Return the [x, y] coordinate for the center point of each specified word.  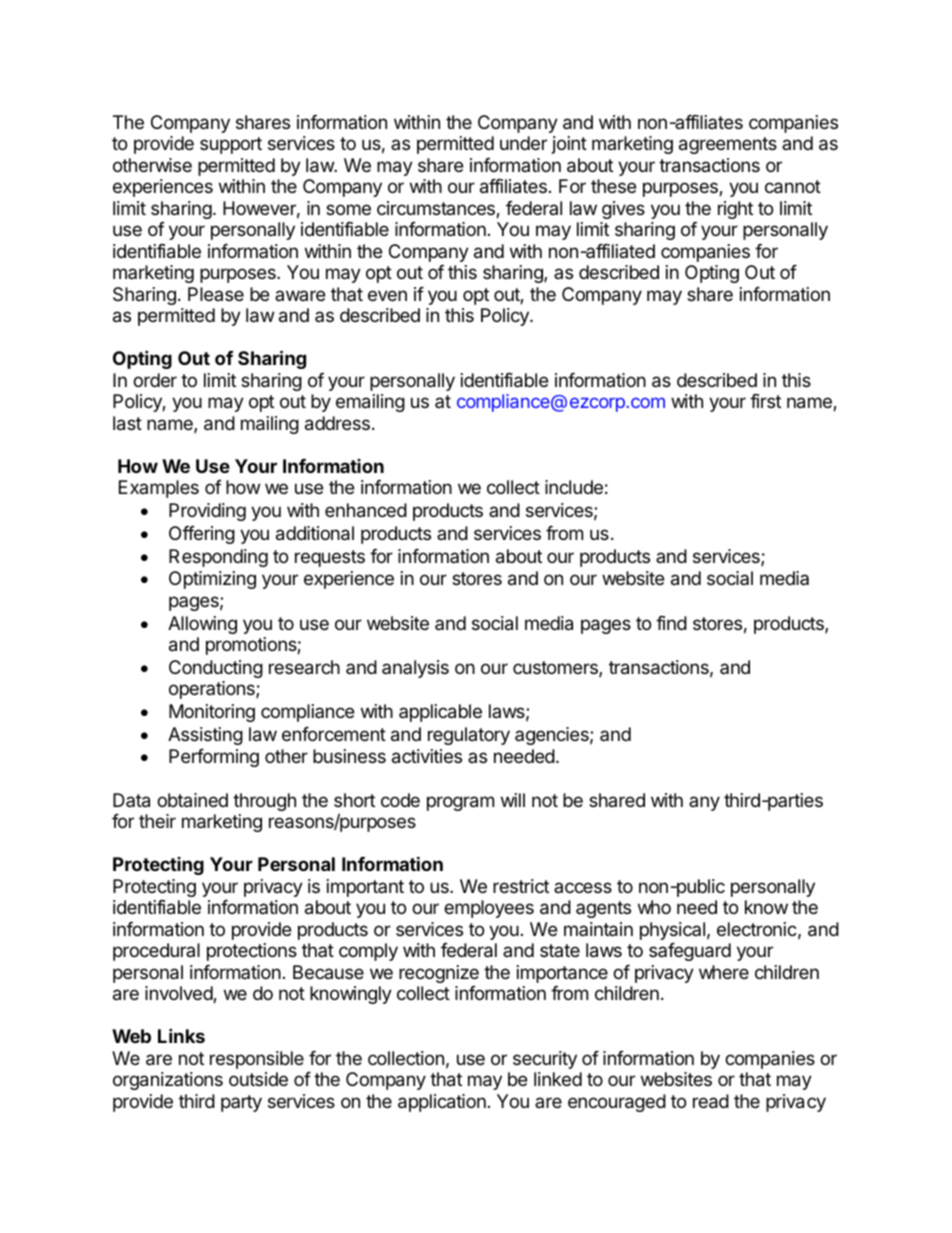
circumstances [437, 209]
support [231, 145]
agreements [728, 145]
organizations [168, 1081]
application [442, 1103]
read [711, 1101]
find [671, 623]
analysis [415, 669]
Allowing [202, 625]
